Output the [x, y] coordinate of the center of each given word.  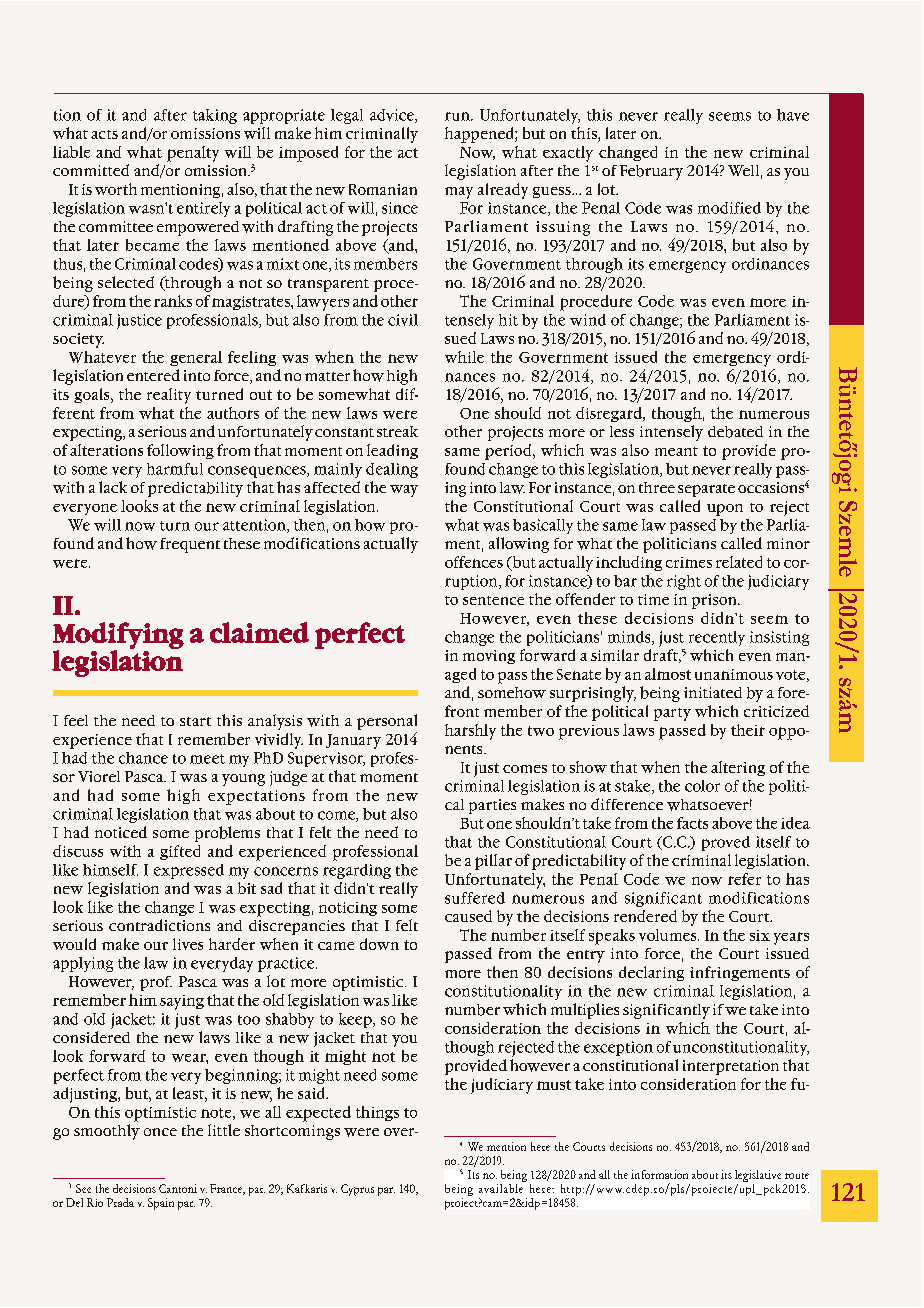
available [502, 1187]
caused [468, 916]
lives [188, 944]
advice [393, 116]
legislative [758, 1177]
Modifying [118, 636]
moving [489, 657]
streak [397, 431]
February [651, 172]
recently [717, 638]
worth [116, 189]
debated [735, 432]
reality [169, 396]
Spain [161, 1204]
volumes [669, 935]
